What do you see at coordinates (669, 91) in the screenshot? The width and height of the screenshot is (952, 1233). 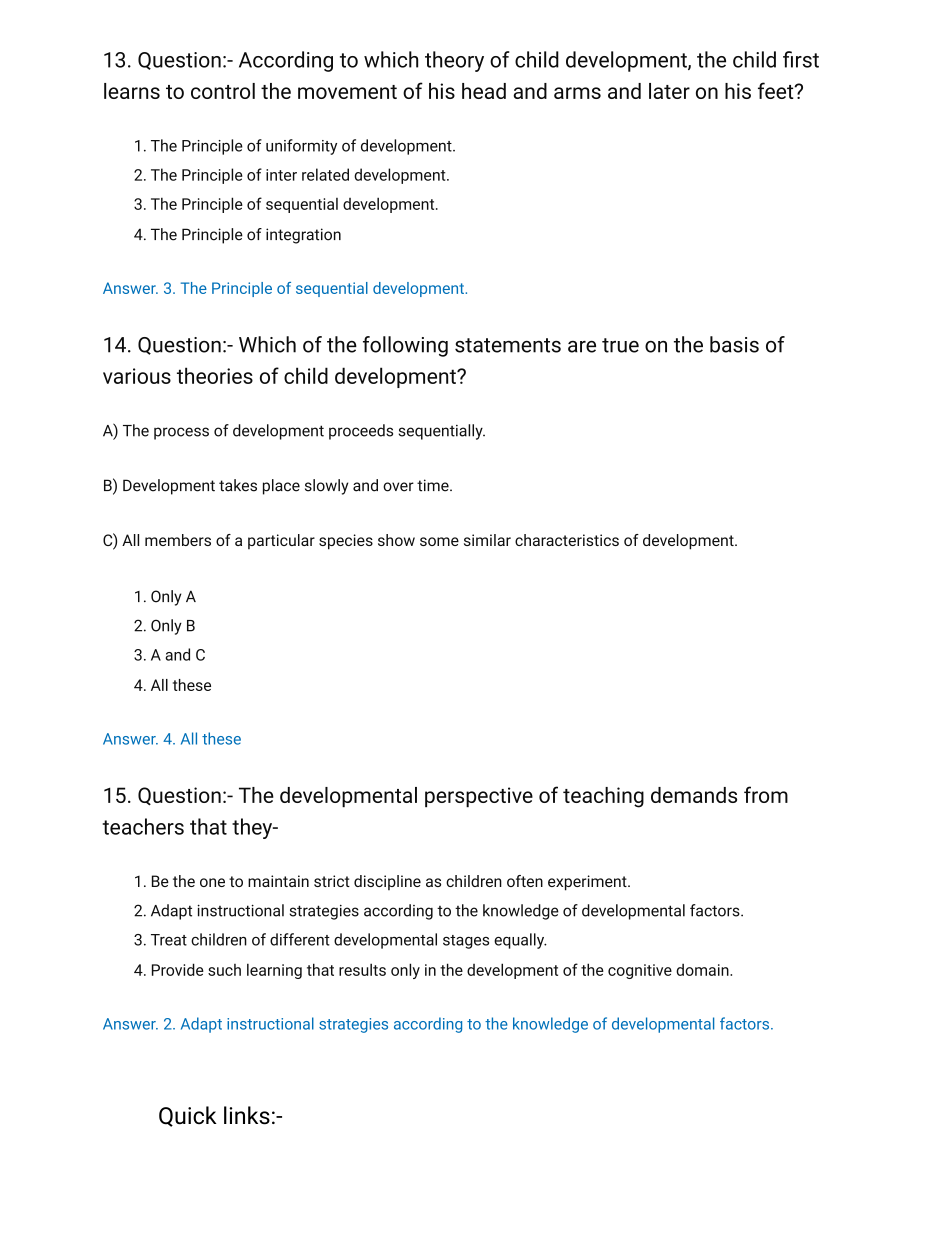 I see `later` at bounding box center [669, 91].
